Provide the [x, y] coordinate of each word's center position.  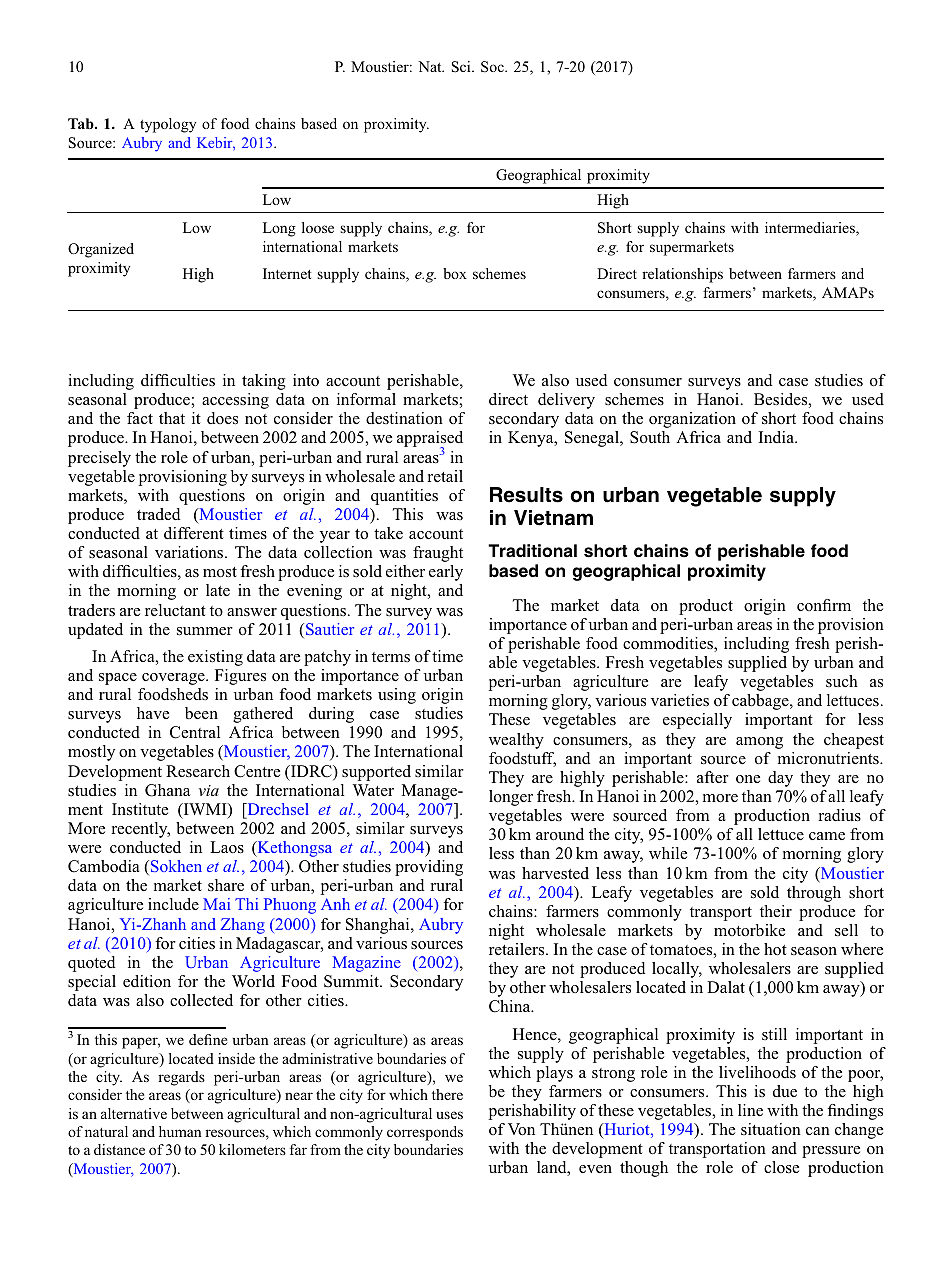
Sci [462, 67]
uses [449, 1115]
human [180, 1131]
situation [771, 1129]
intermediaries [811, 229]
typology [168, 125]
